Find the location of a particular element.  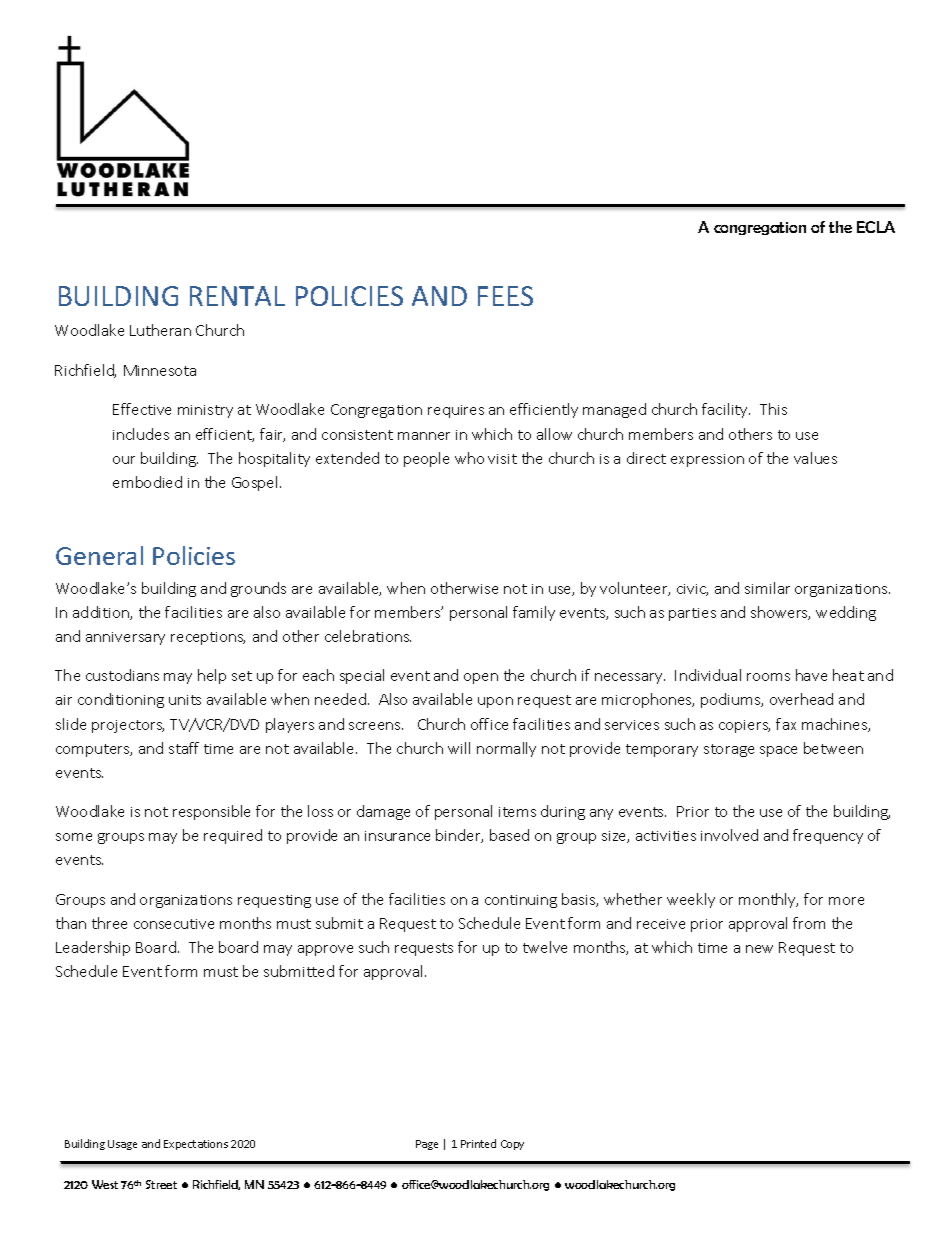

Copy is located at coordinates (512, 1145).
